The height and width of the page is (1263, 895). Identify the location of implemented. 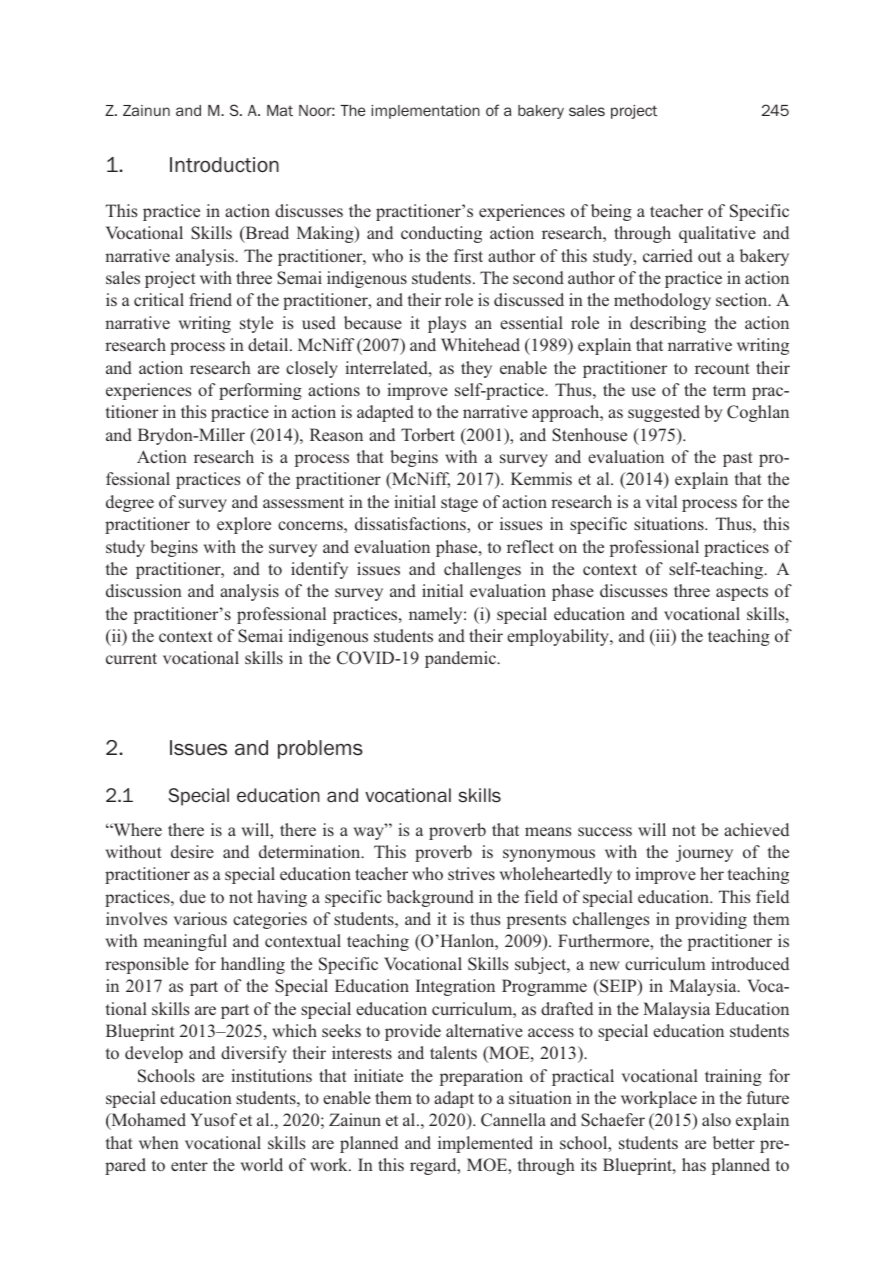
(485, 1144).
